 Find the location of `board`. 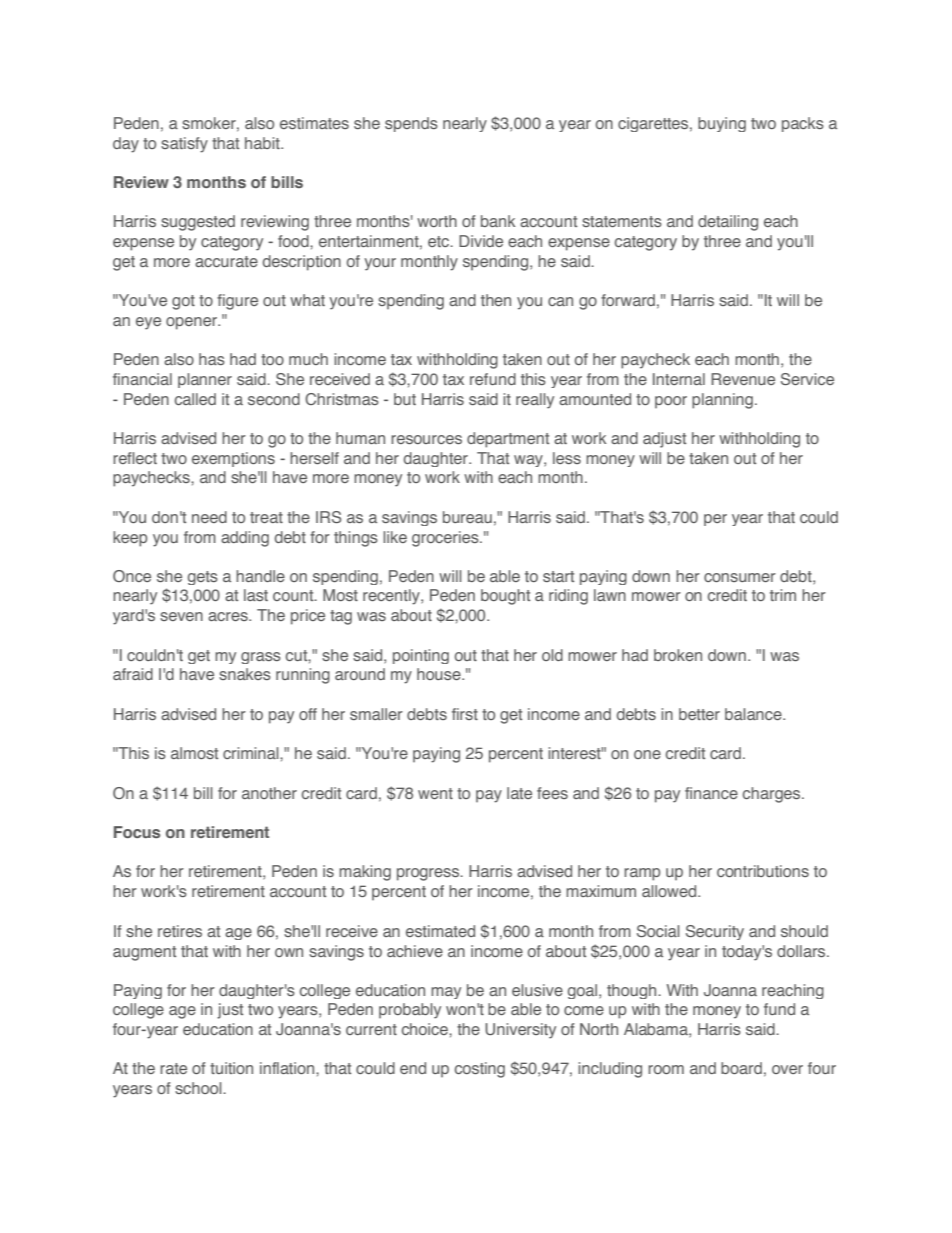

board is located at coordinates (741, 1068).
